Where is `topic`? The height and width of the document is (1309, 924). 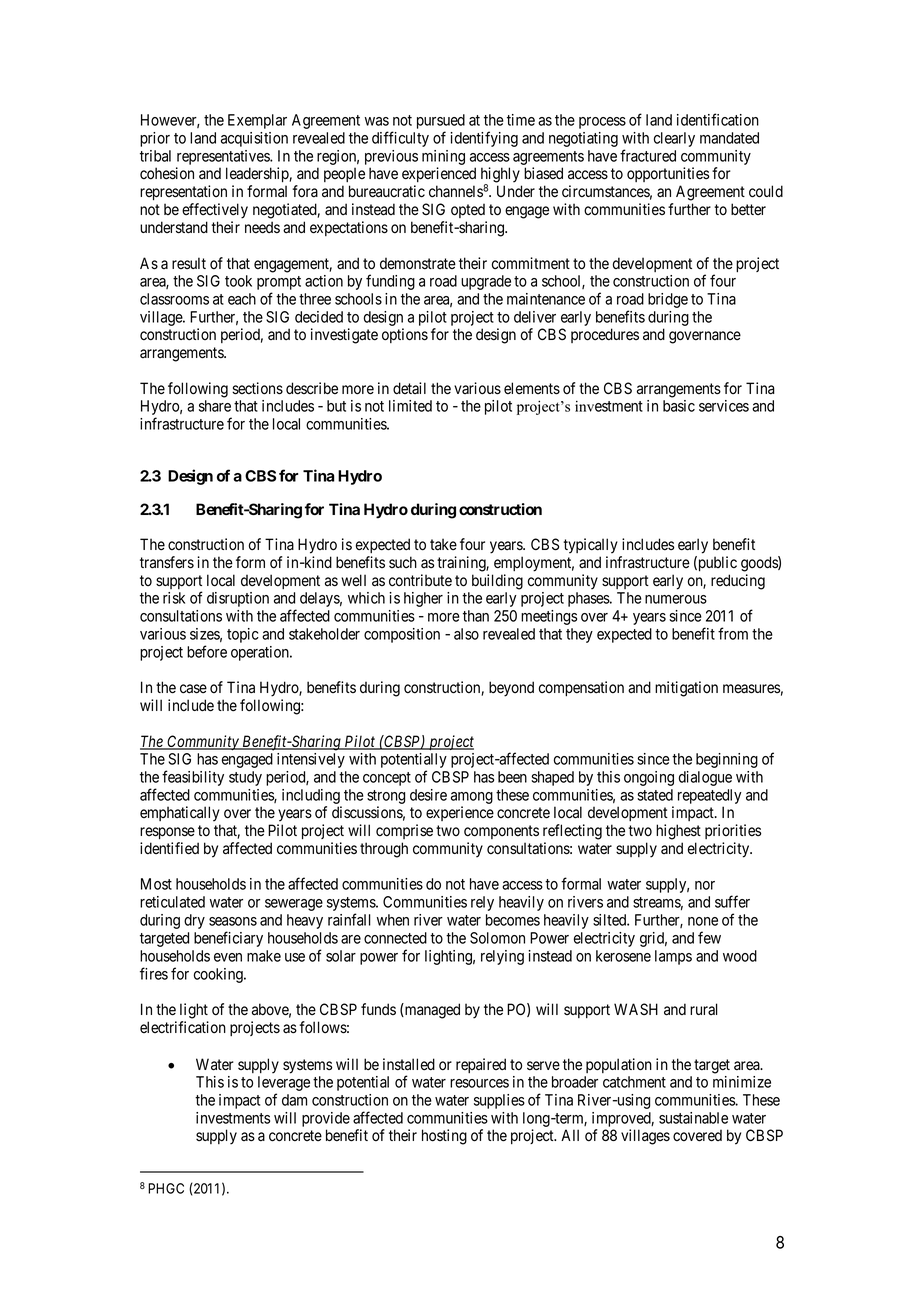
topic is located at coordinates (243, 635).
